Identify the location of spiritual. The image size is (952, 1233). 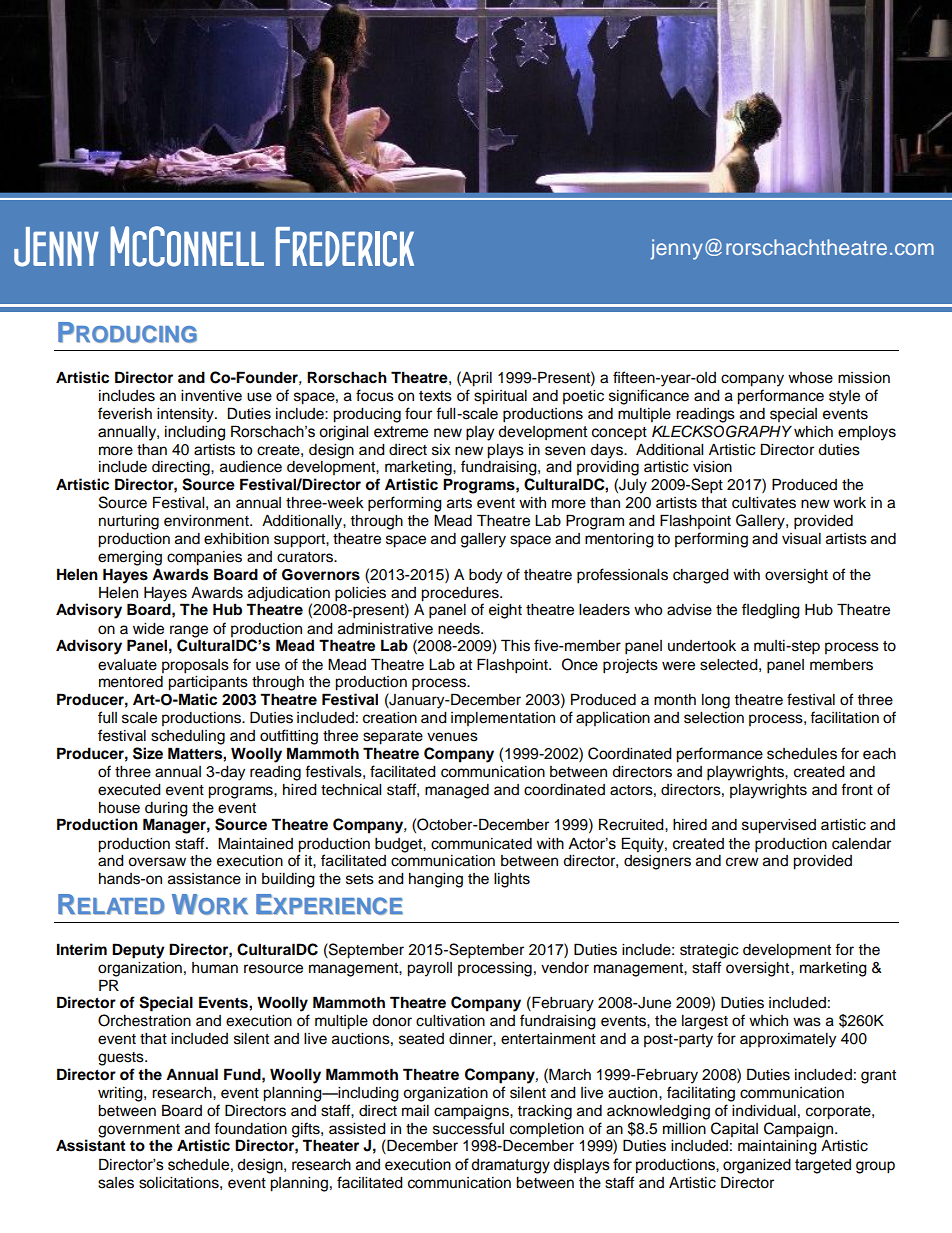
(500, 397).
